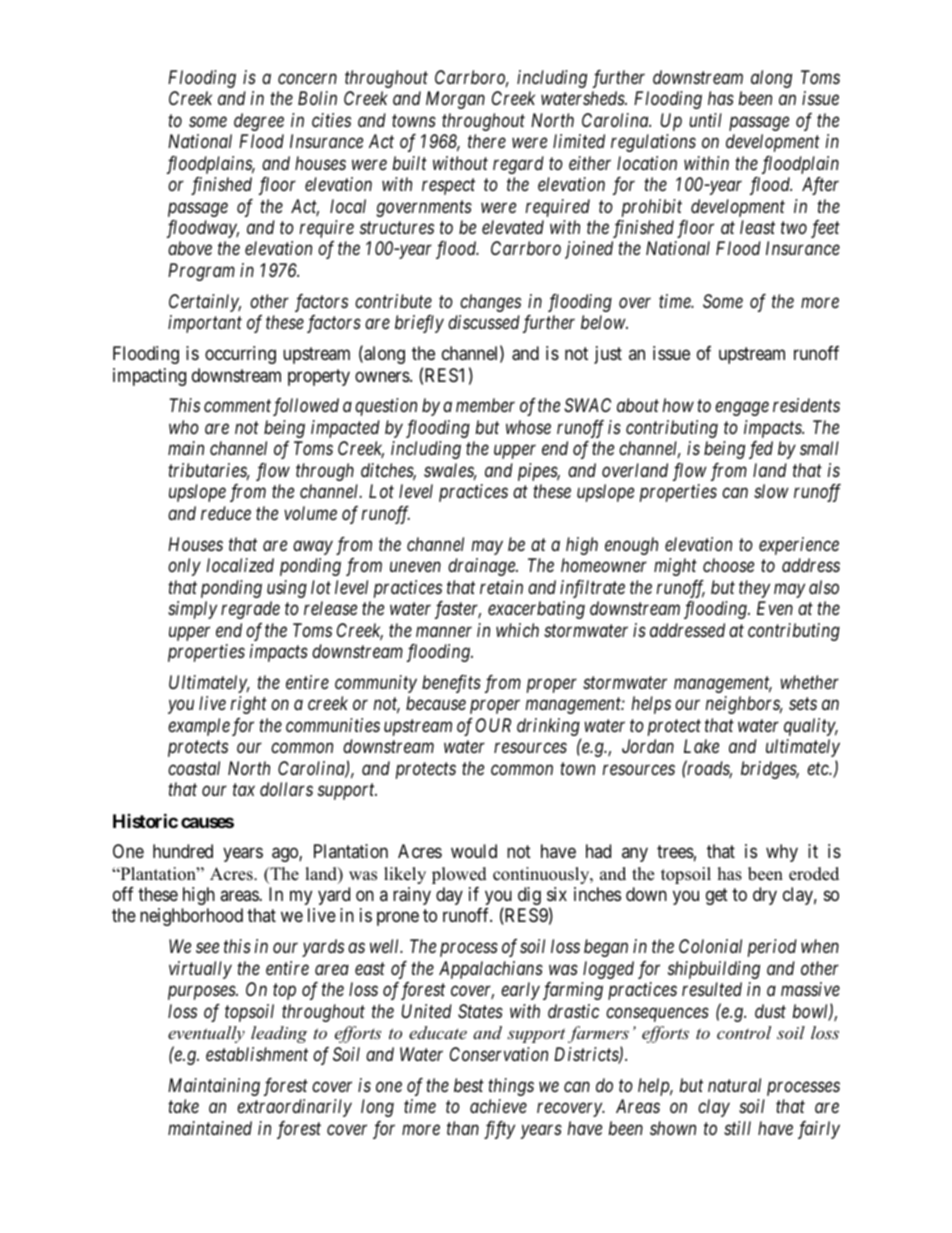 This page has width=952, height=1233. Describe the element at coordinates (455, 100) in the page. I see `Morgan` at that location.
